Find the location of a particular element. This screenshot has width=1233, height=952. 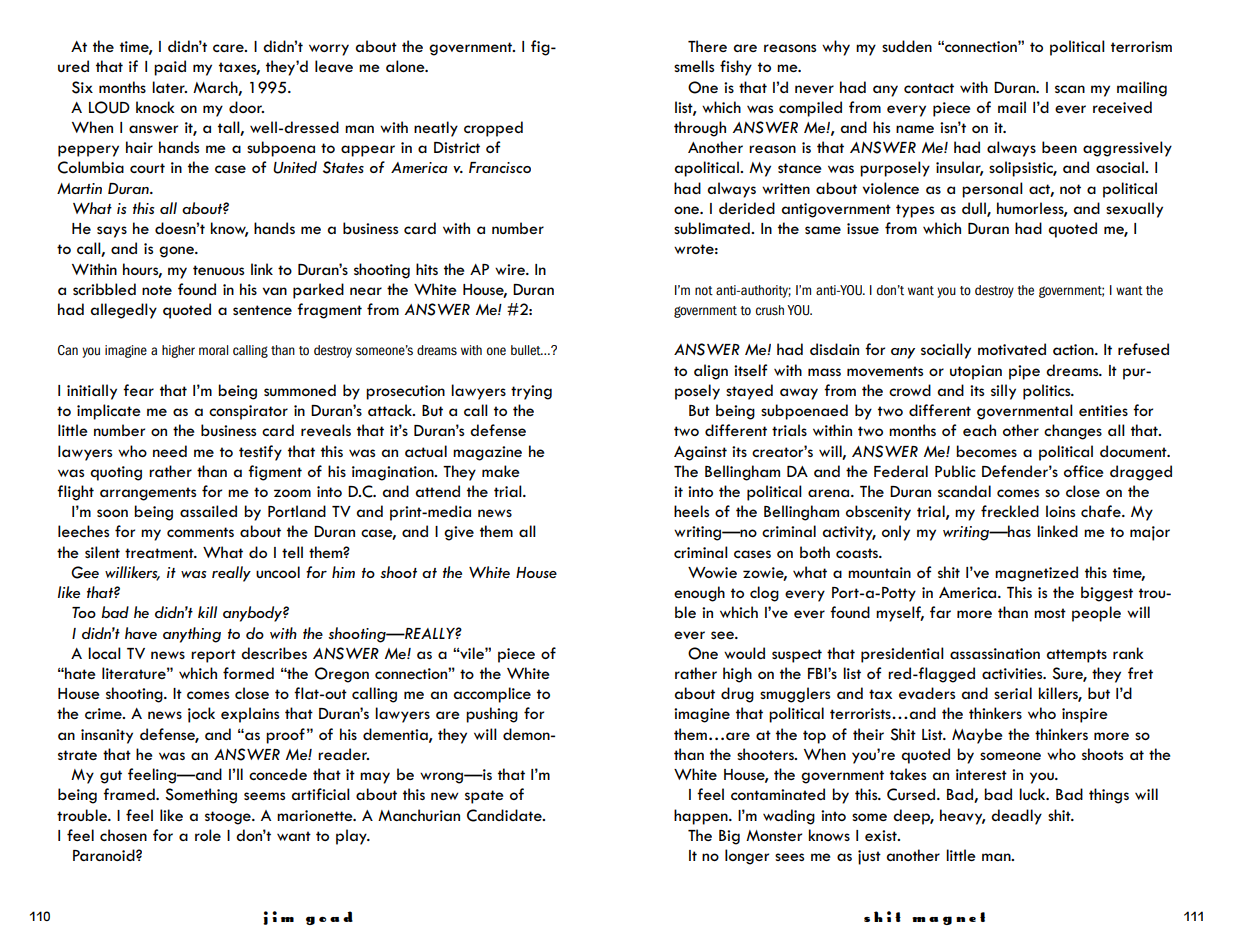

uncool is located at coordinates (278, 572).
